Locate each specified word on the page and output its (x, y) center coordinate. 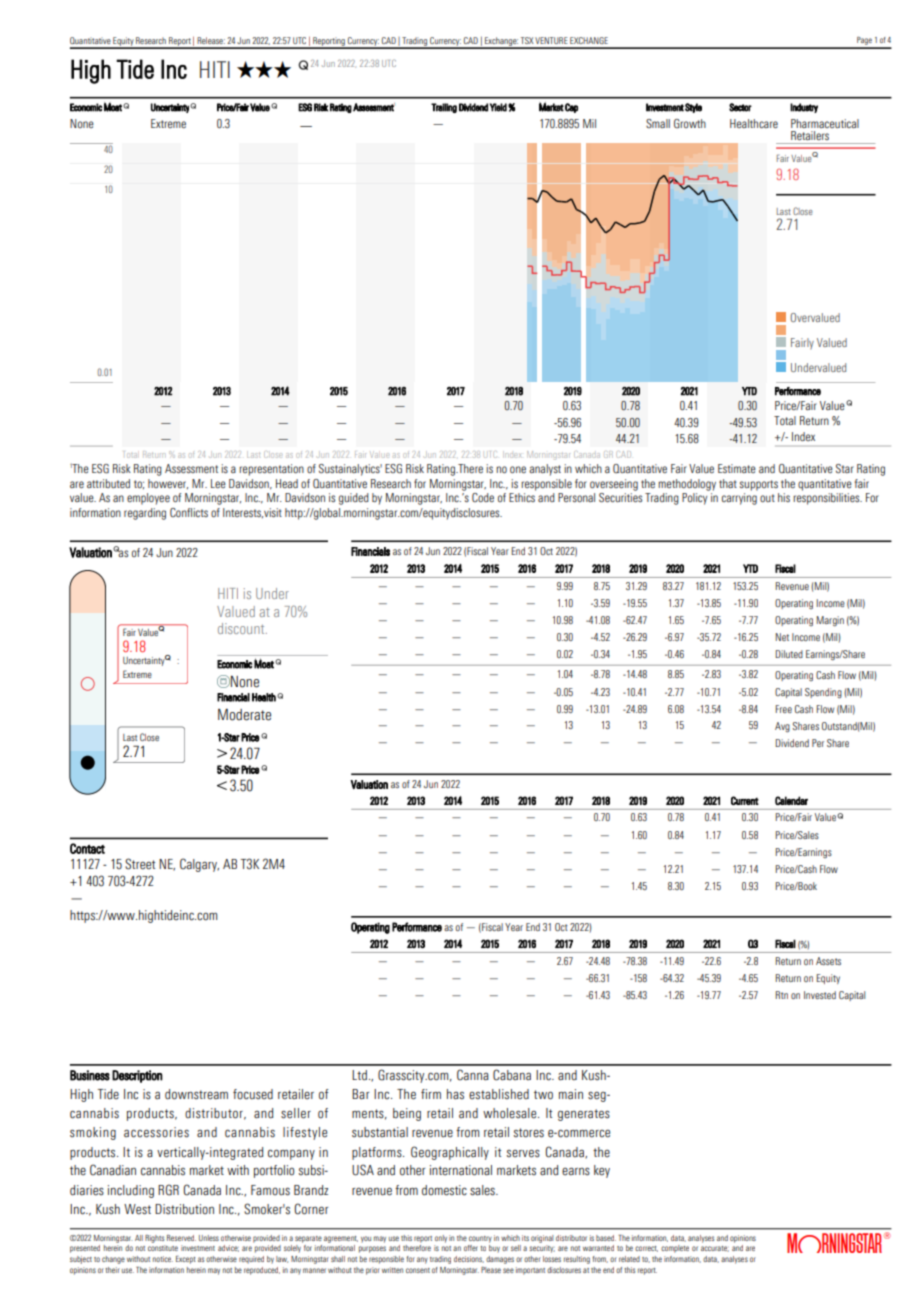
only (441, 1239)
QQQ (264, 69)
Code (483, 497)
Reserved (181, 1238)
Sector (740, 107)
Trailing (444, 108)
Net (782, 637)
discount (242, 628)
